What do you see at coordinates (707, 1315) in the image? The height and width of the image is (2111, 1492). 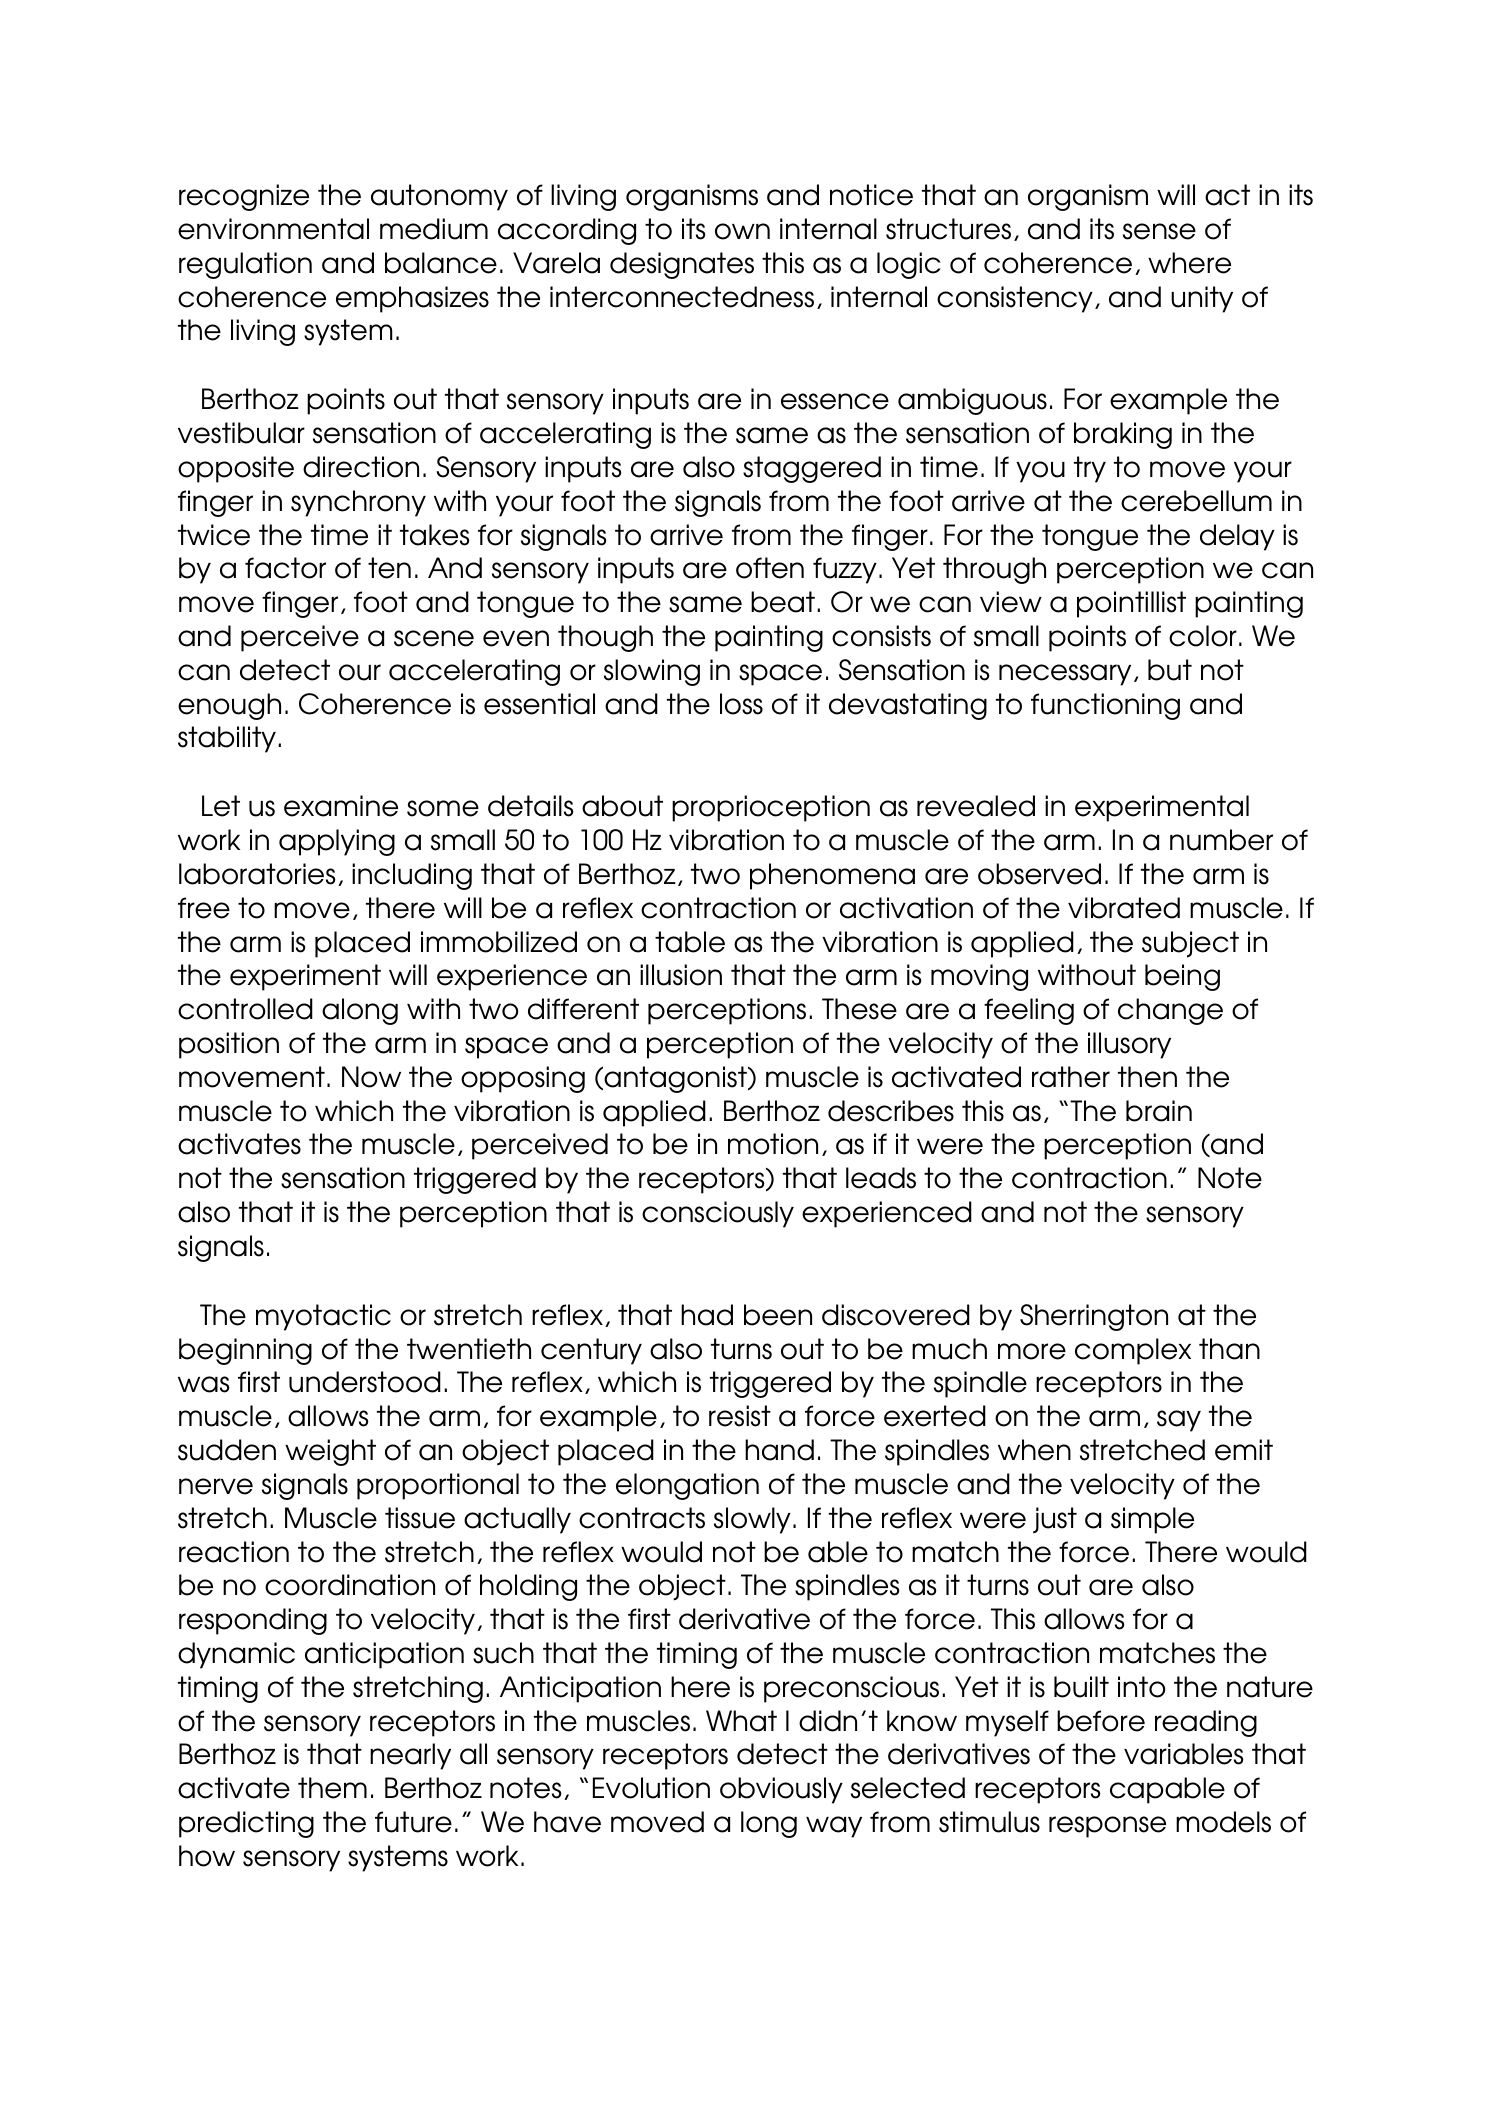 I see `had` at bounding box center [707, 1315].
